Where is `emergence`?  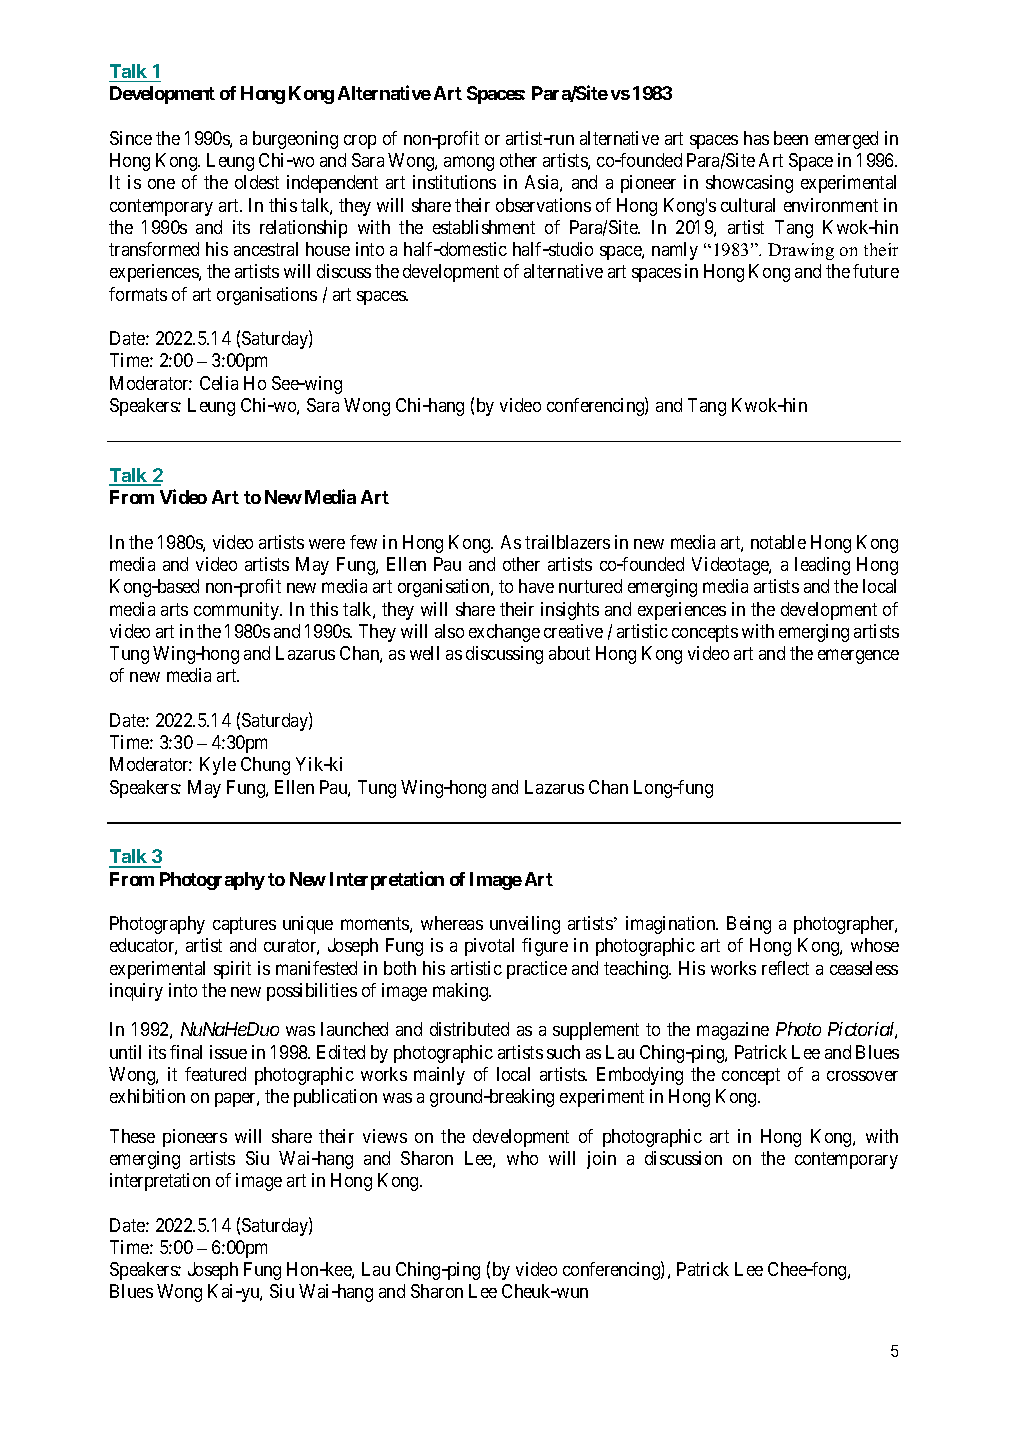 emergence is located at coordinates (858, 656).
